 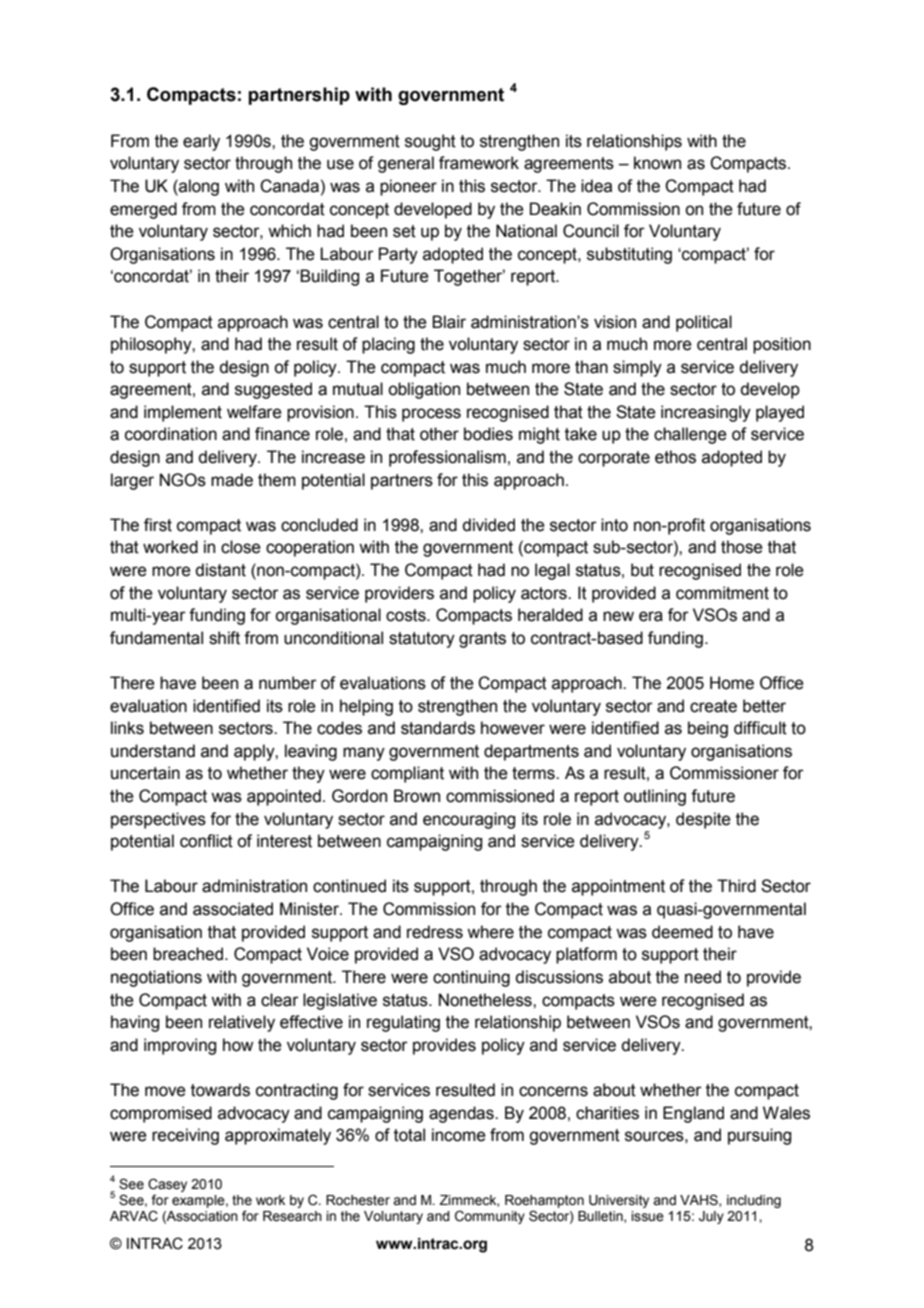 I want to click on sought, so click(x=430, y=142).
